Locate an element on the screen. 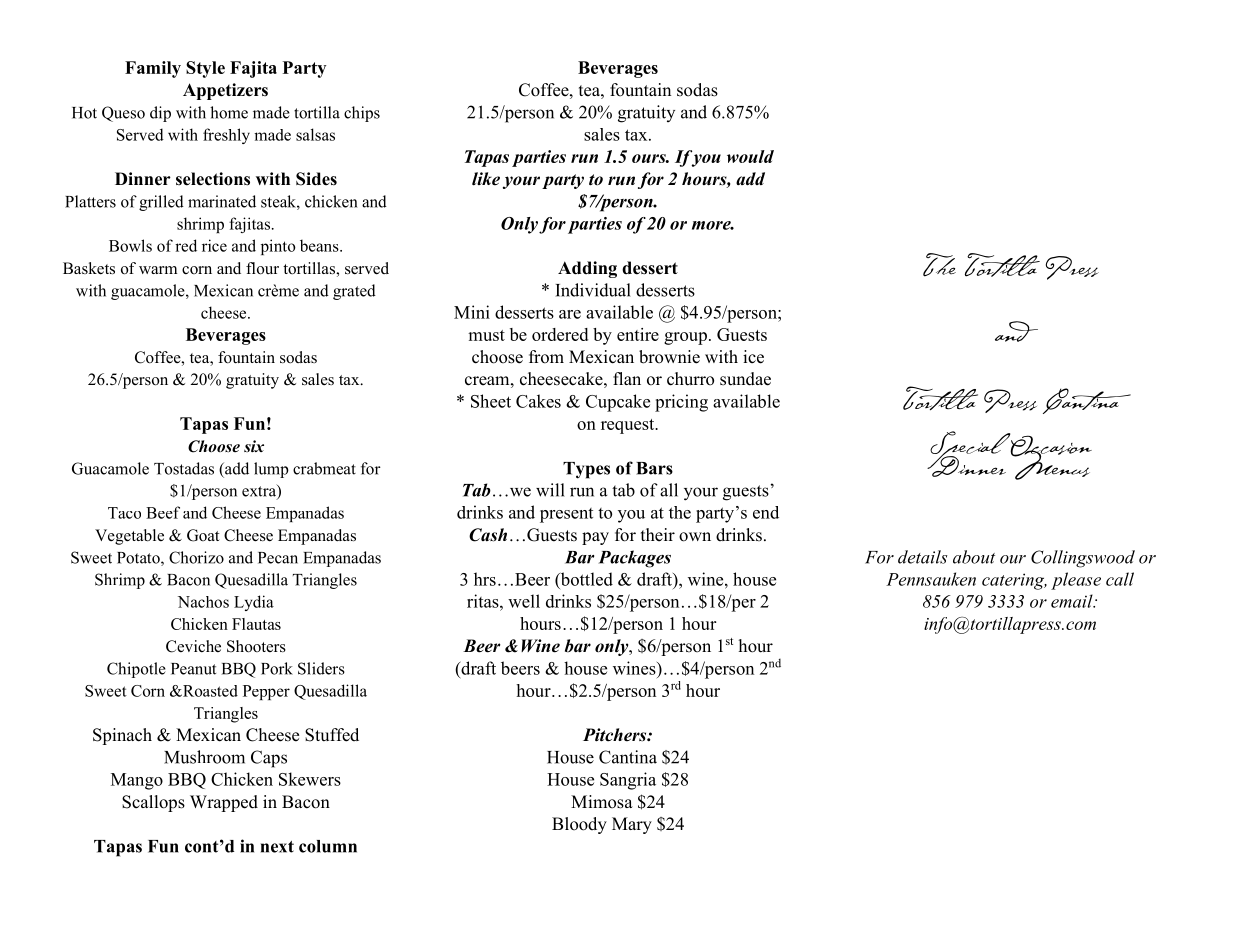  Mary is located at coordinates (632, 825).
